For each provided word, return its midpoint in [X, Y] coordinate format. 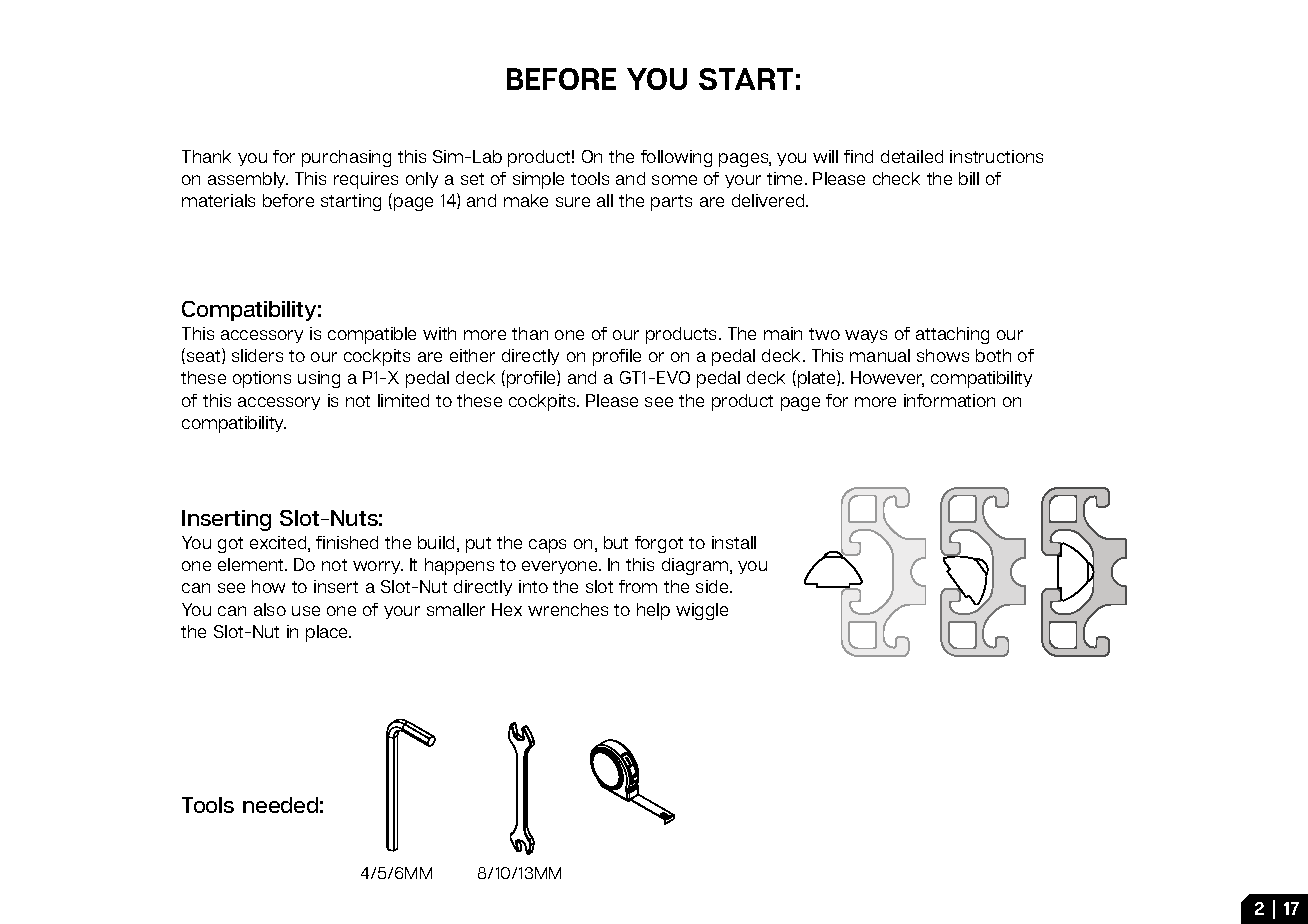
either [472, 355]
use [306, 611]
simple [538, 180]
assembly [248, 180]
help [653, 611]
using [319, 379]
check [896, 178]
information [949, 400]
